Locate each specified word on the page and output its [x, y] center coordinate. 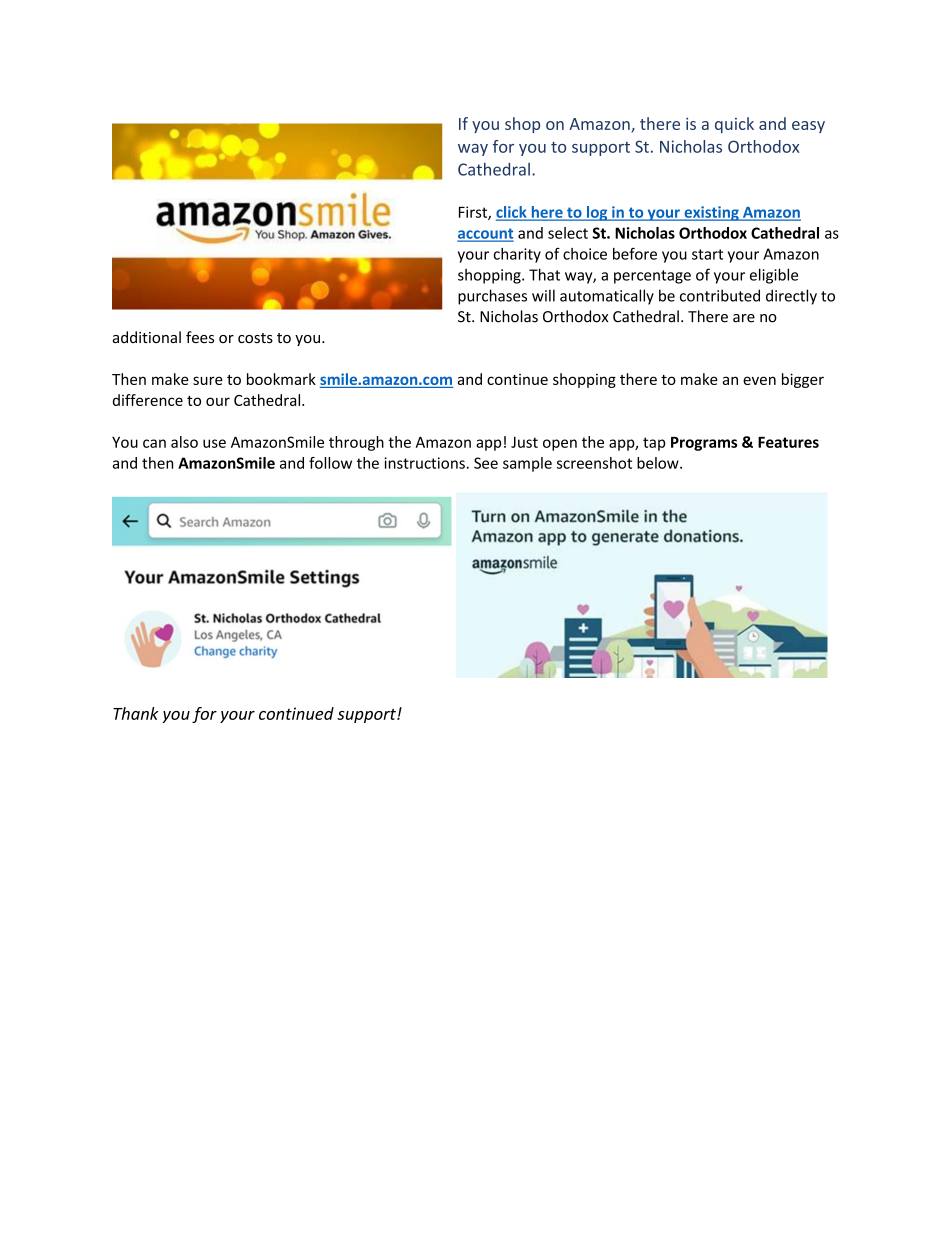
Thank [136, 713]
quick [734, 125]
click [512, 213]
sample [527, 464]
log [597, 213]
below [659, 463]
